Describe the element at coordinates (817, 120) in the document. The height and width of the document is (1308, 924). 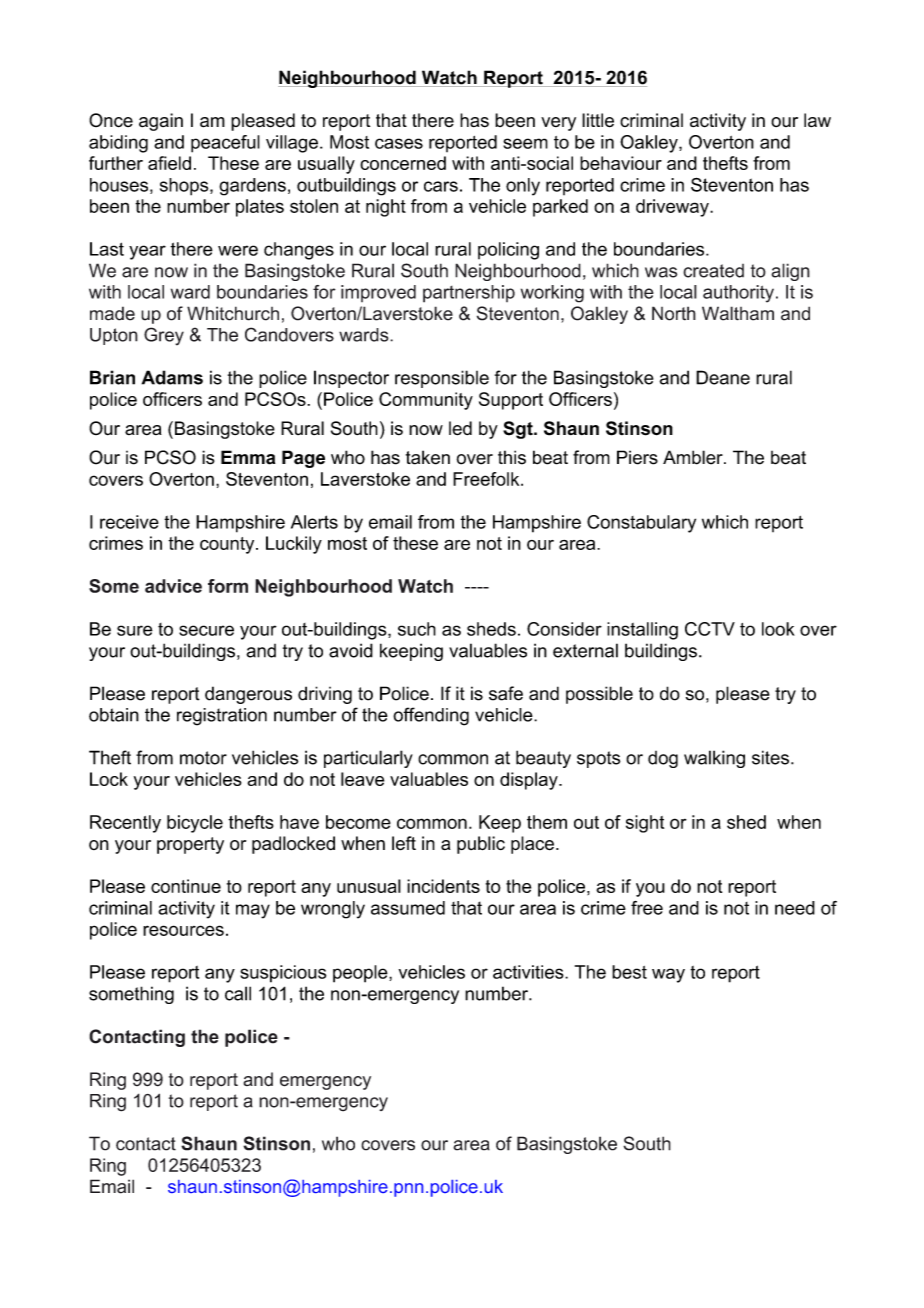
I see `law` at that location.
